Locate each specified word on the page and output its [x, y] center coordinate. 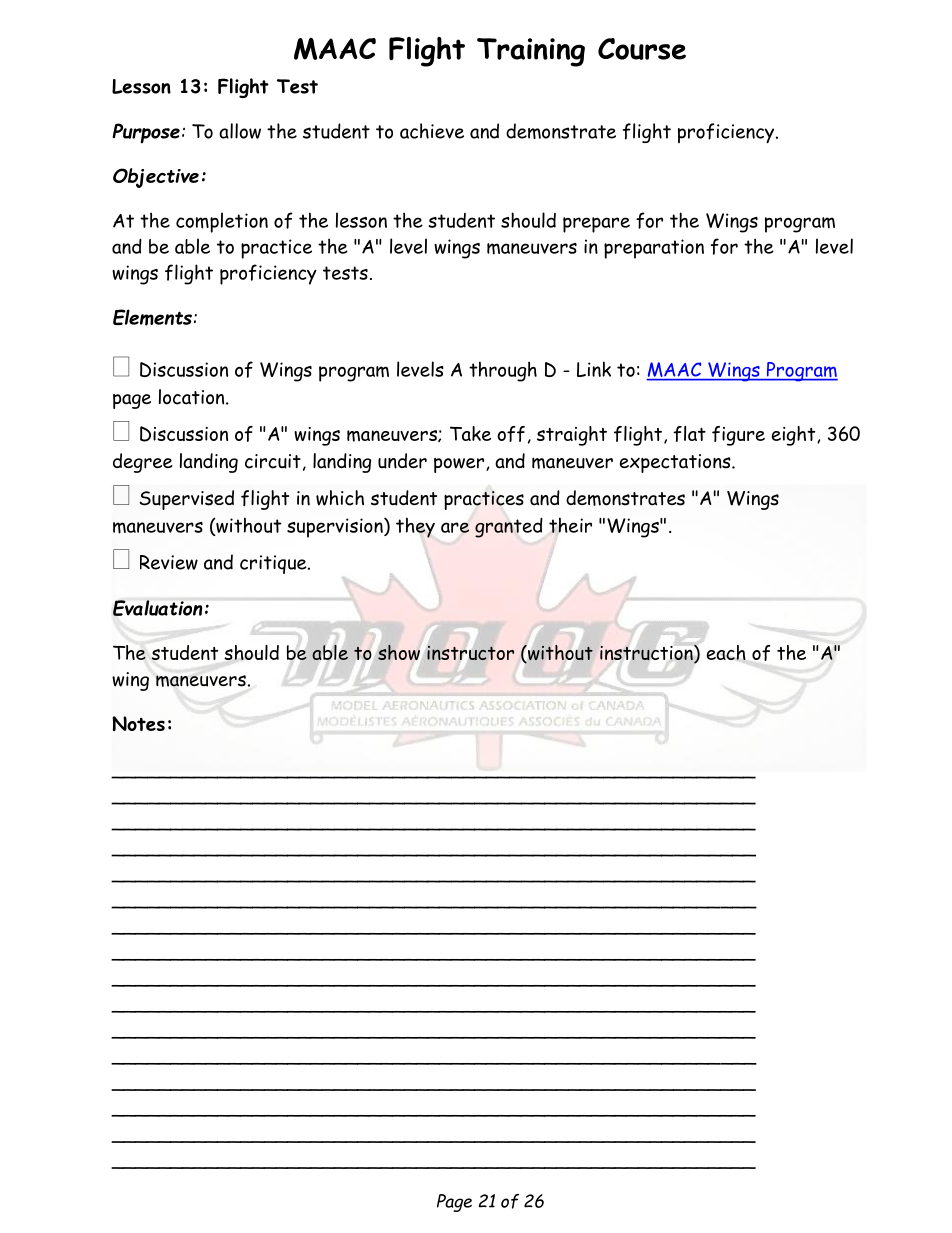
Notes [138, 723]
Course [642, 49]
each [726, 652]
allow [240, 131]
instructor [470, 653]
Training [531, 52]
